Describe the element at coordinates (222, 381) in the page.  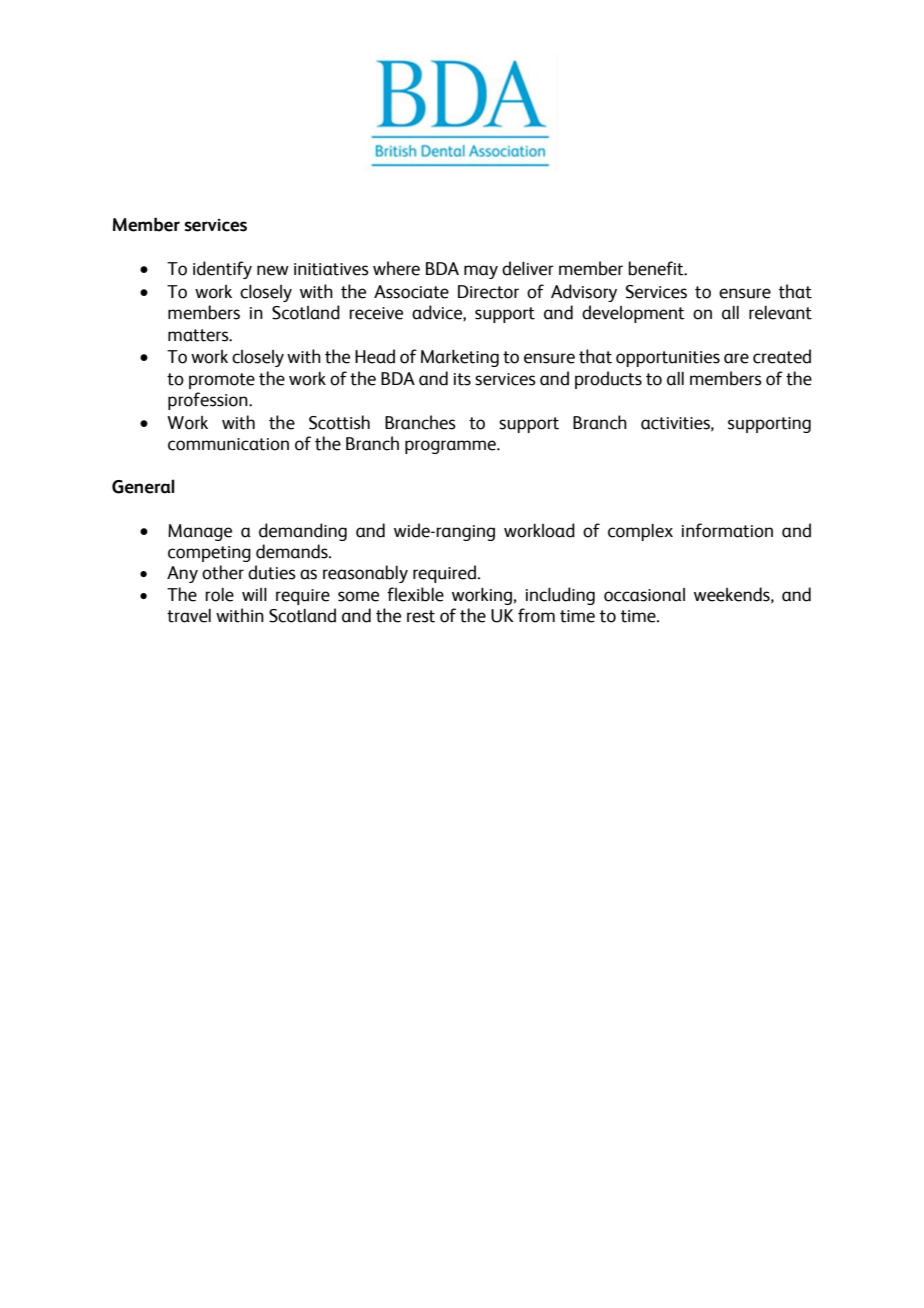
I see `promote` at that location.
